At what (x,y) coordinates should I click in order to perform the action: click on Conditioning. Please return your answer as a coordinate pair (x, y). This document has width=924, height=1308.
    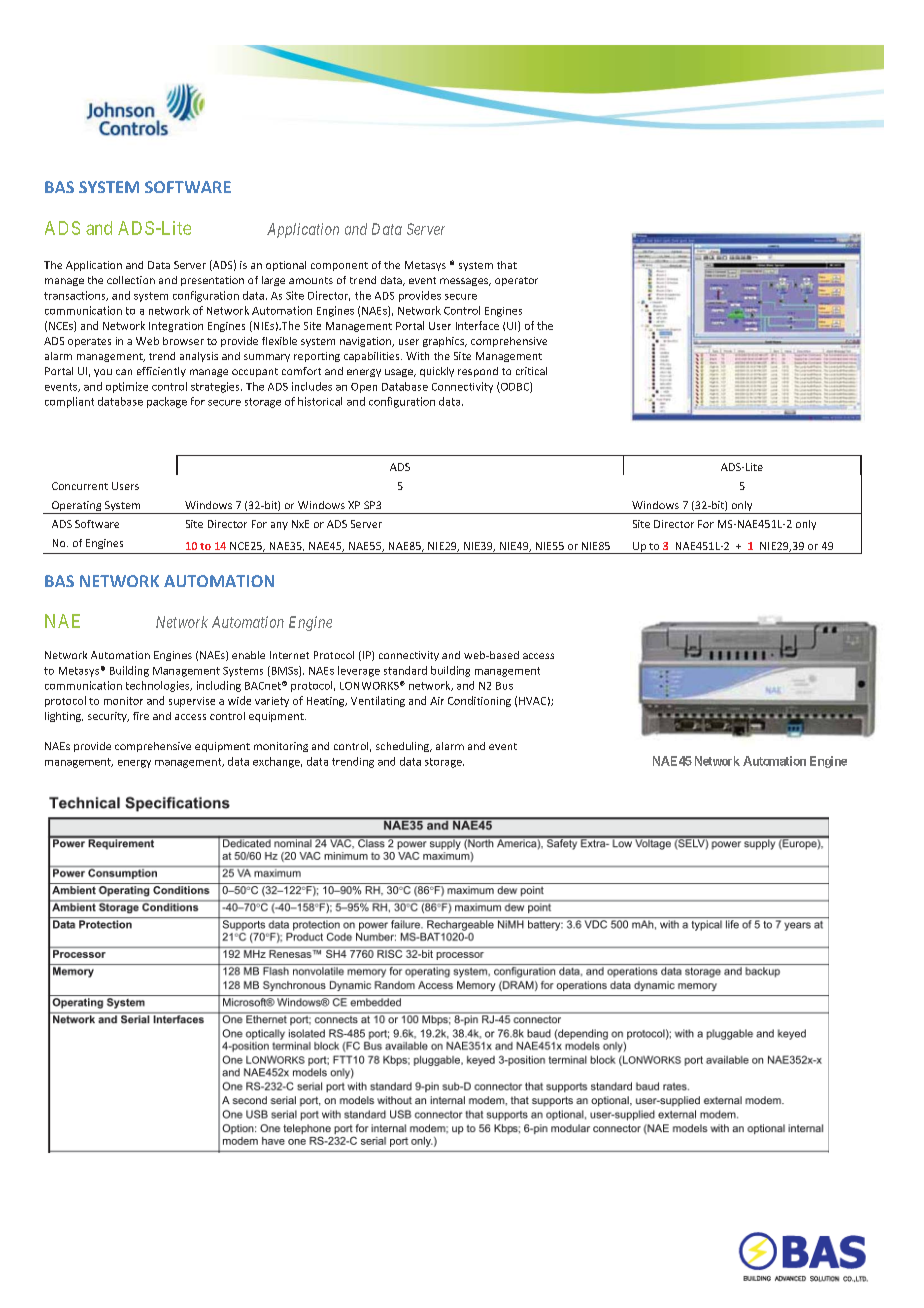
    Looking at the image, I should click on (479, 701).
